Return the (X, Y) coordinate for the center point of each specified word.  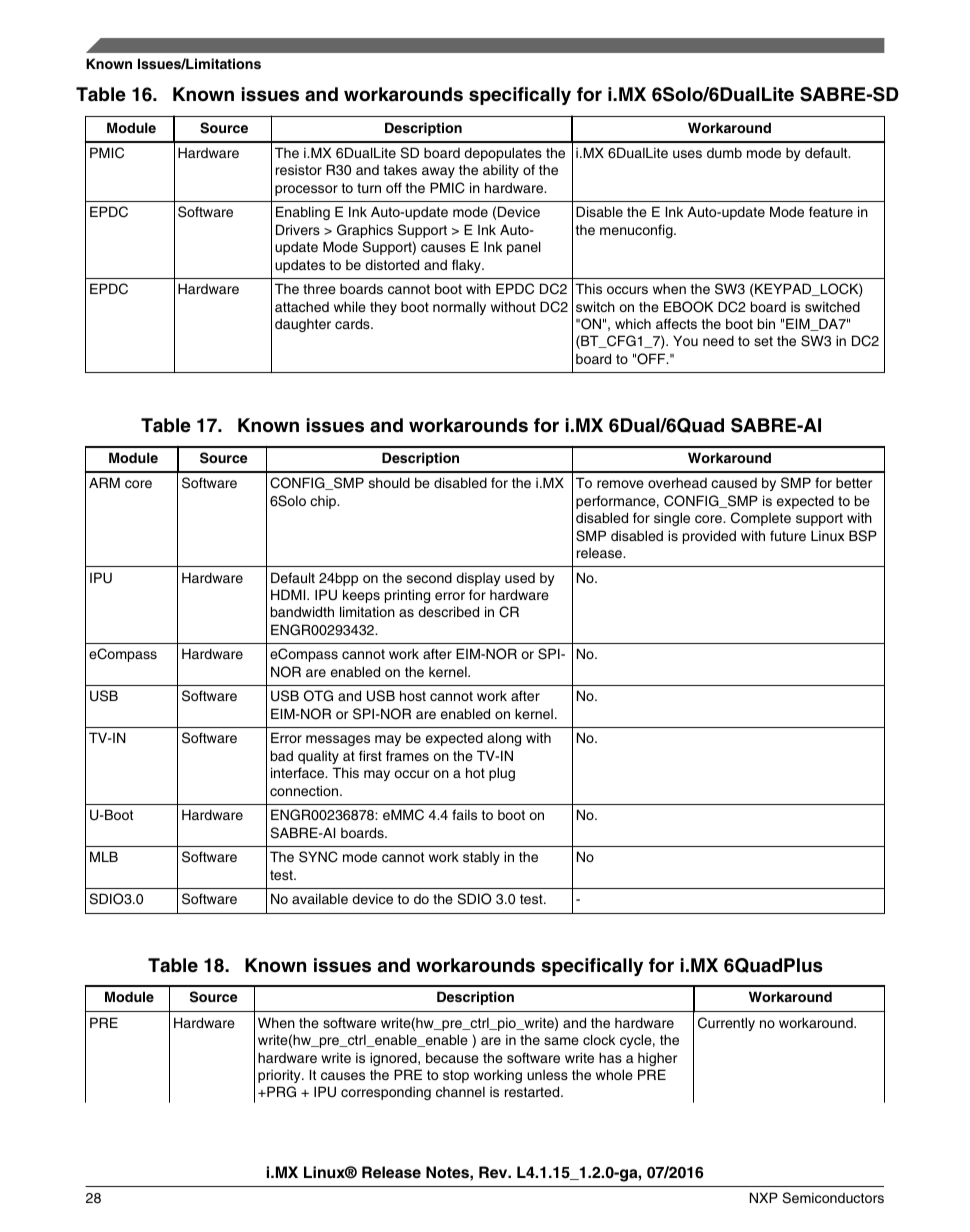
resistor (299, 170)
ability (501, 171)
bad (282, 755)
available (320, 898)
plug (502, 774)
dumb (724, 152)
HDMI (289, 594)
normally (459, 308)
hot (475, 772)
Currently (726, 1024)
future (788, 535)
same (561, 1041)
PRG (280, 1092)
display (478, 579)
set (763, 341)
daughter (303, 325)
